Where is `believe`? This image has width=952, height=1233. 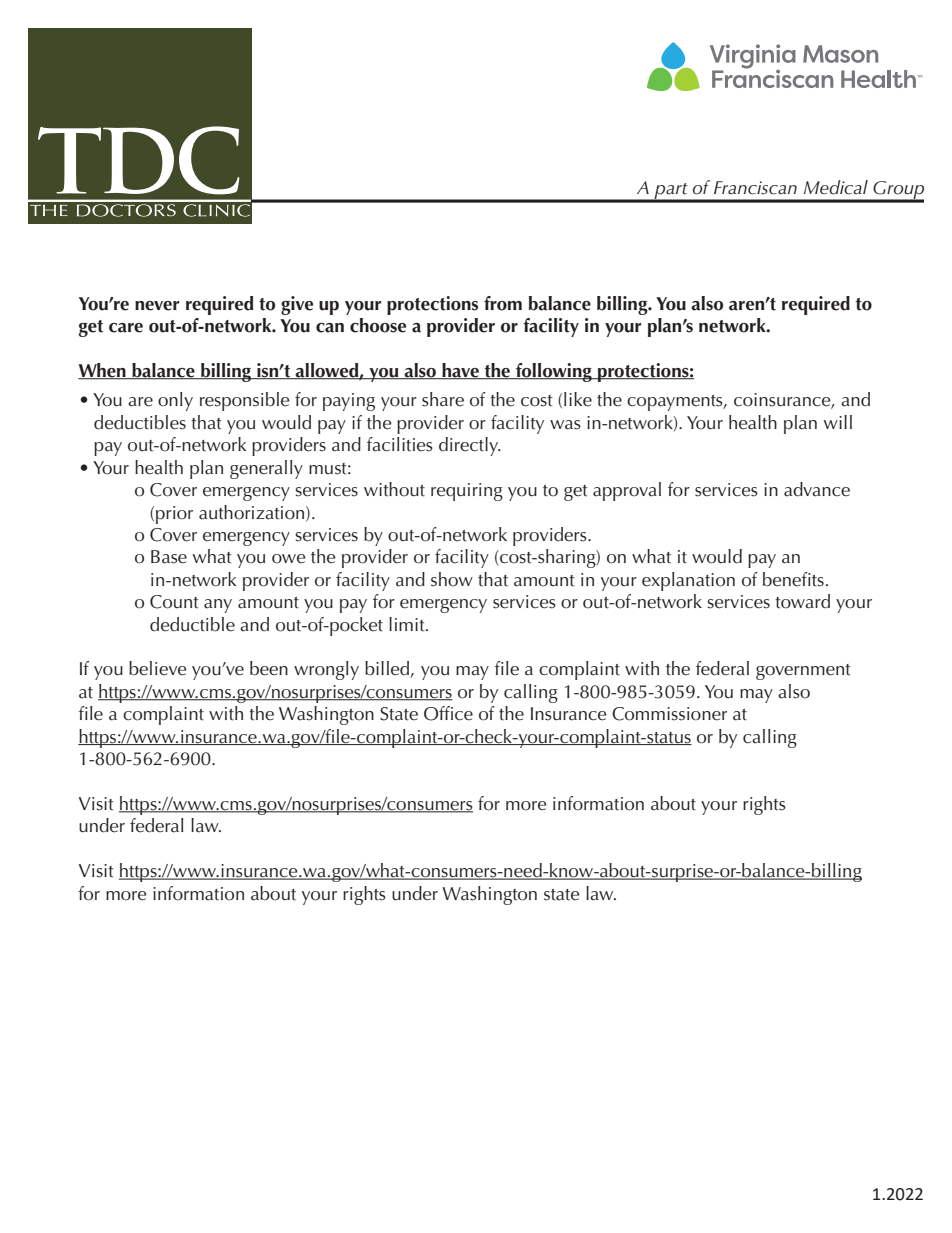 believe is located at coordinates (158, 668).
